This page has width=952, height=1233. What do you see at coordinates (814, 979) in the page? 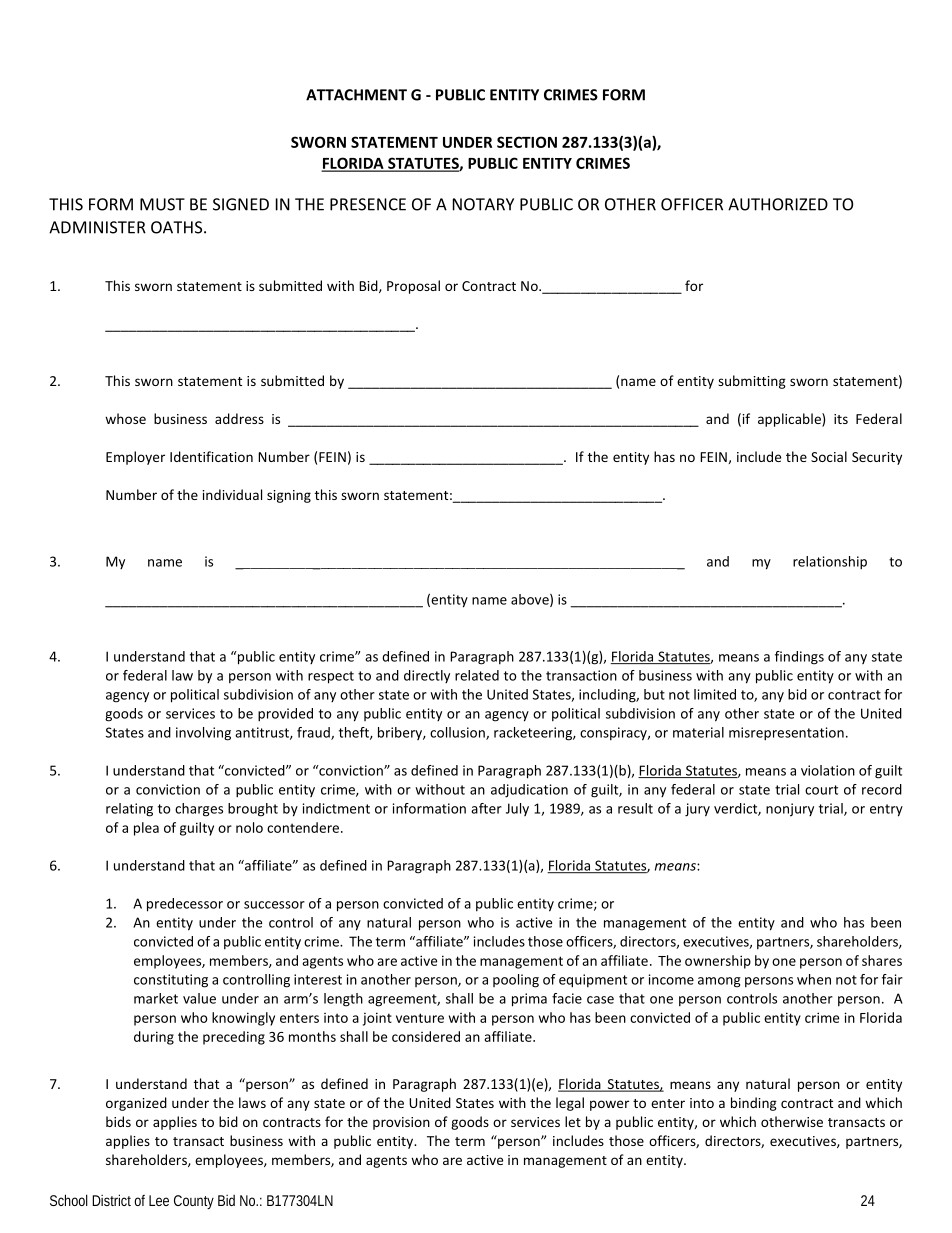
I see `when` at bounding box center [814, 979].
